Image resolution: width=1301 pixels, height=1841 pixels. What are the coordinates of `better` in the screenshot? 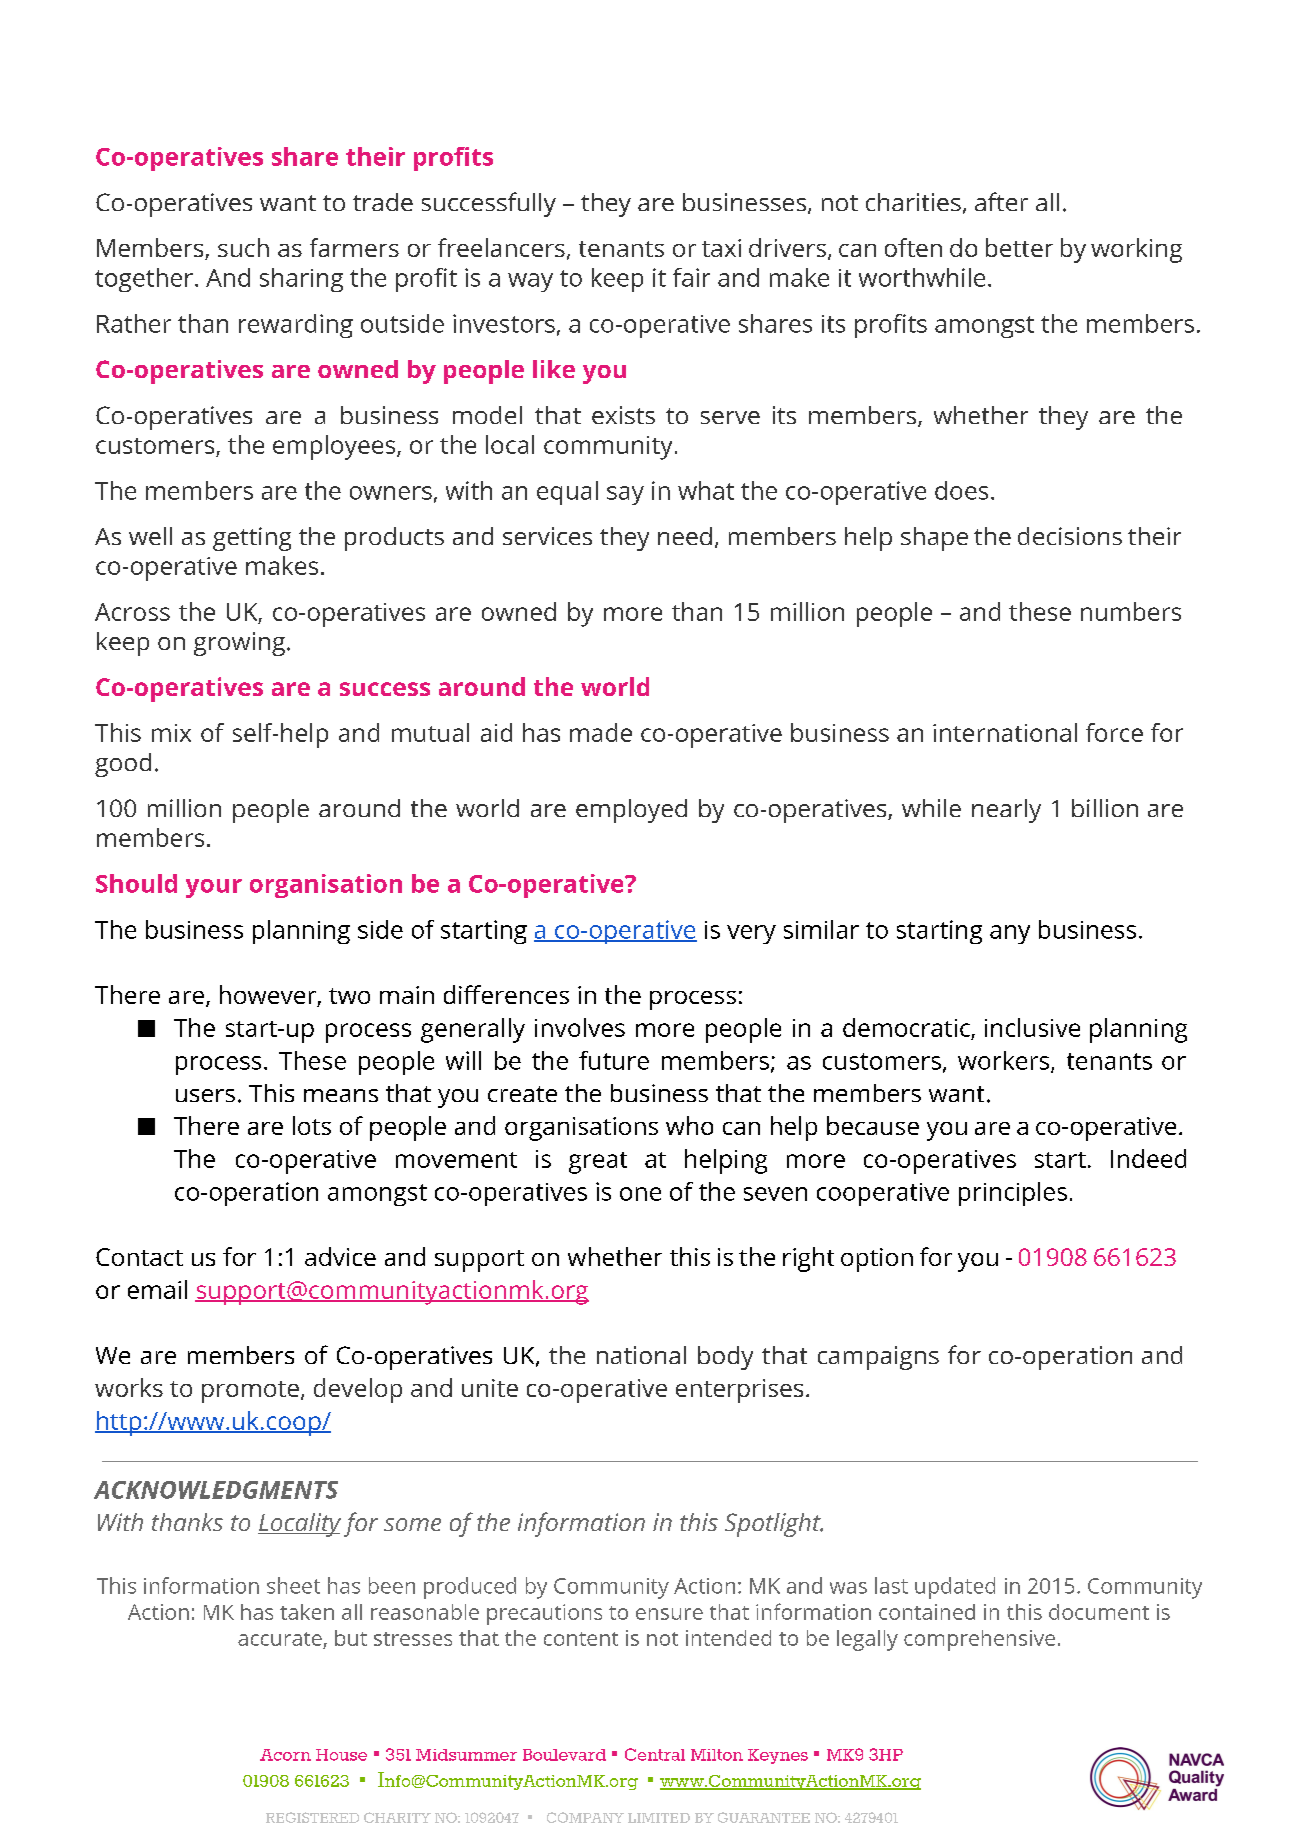 It's located at (1019, 247).
